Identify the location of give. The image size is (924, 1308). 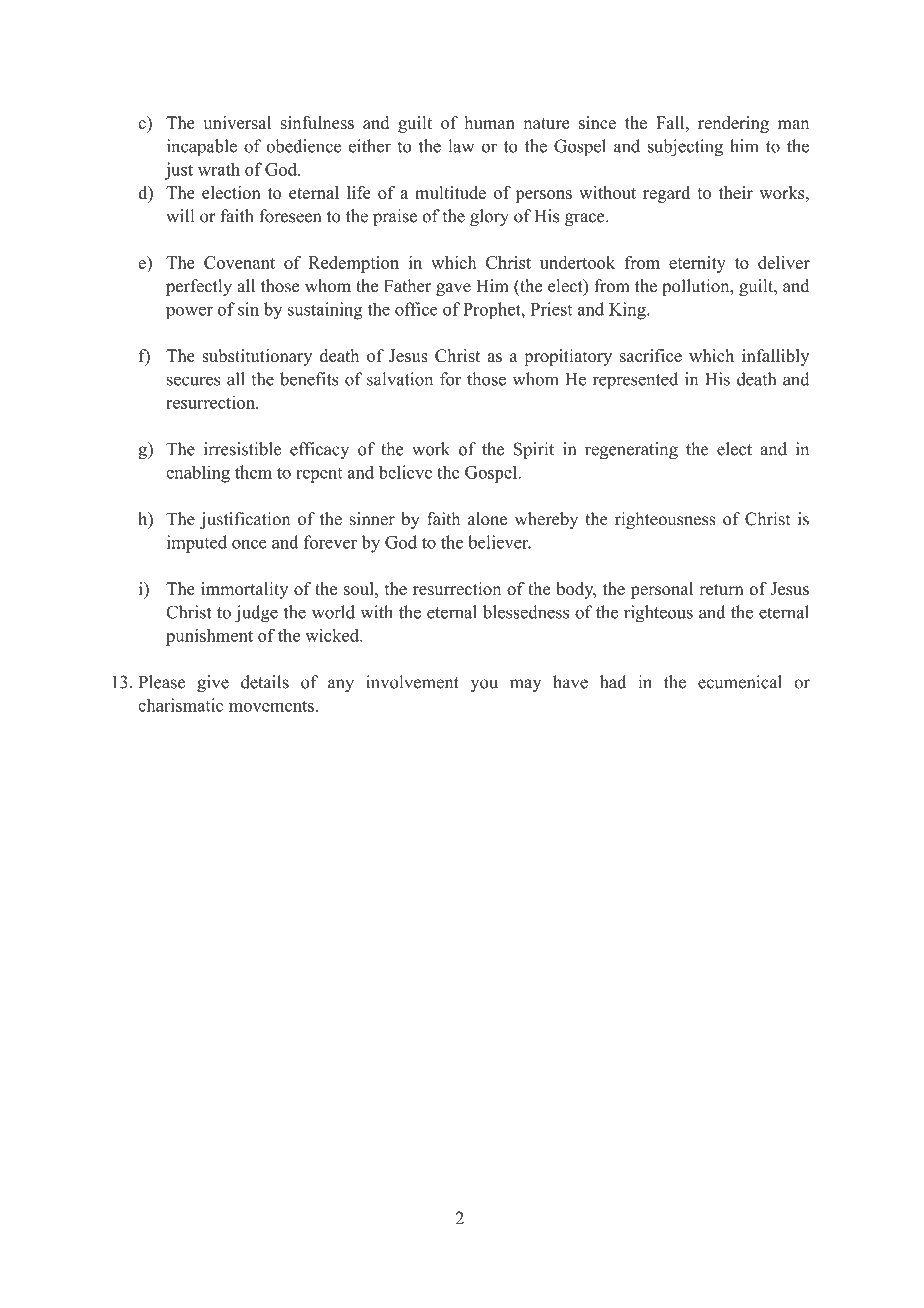
(213, 683).
